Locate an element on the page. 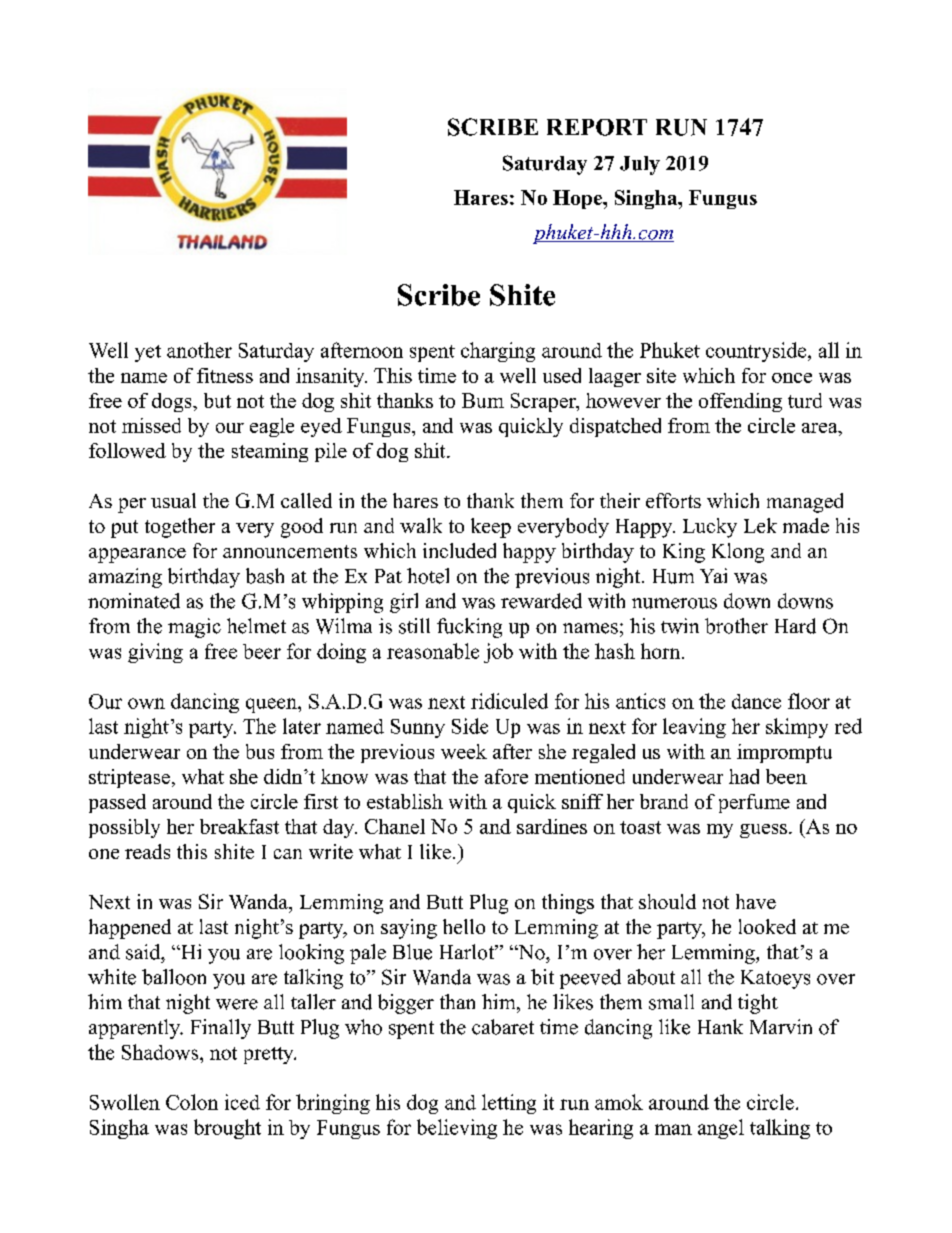  guess is located at coordinates (763, 831).
